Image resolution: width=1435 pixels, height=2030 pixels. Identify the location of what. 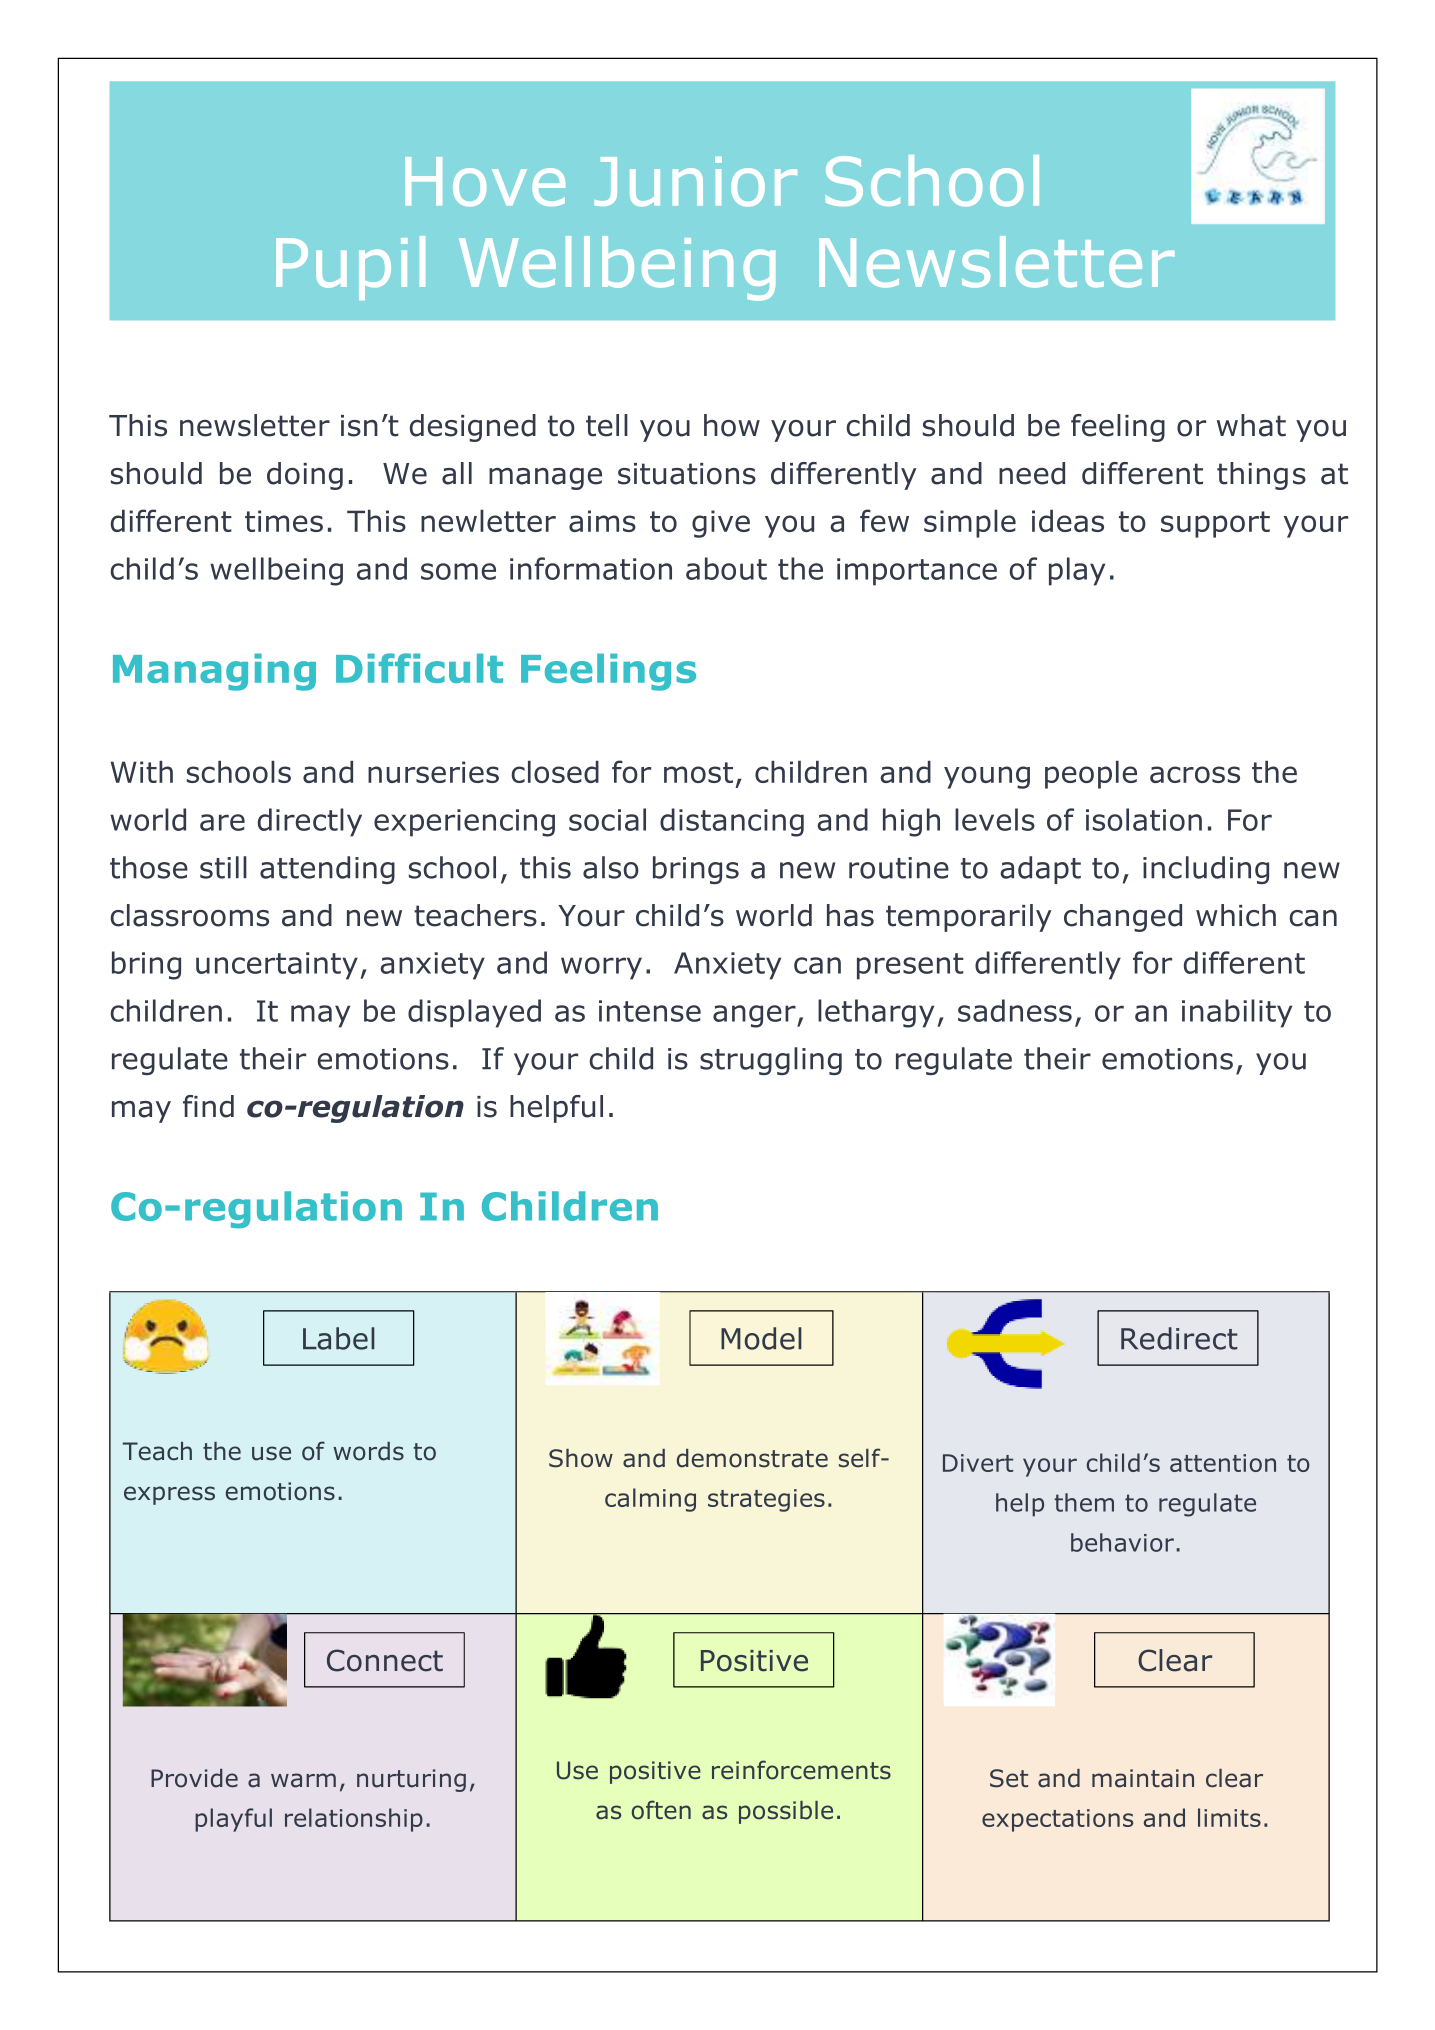
(1251, 425).
